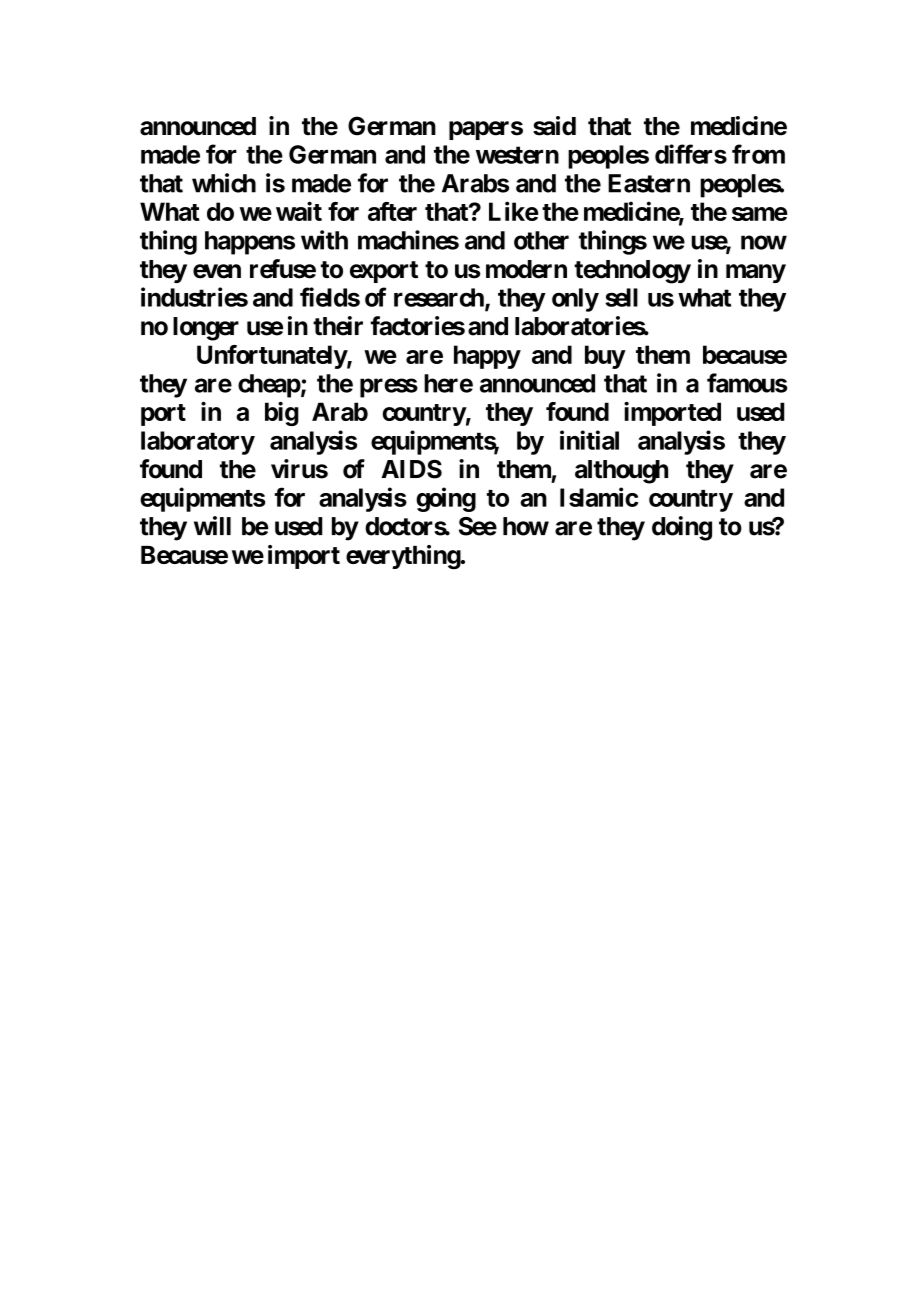 The width and height of the screenshot is (924, 1308). What do you see at coordinates (517, 155) in the screenshot?
I see `western` at bounding box center [517, 155].
